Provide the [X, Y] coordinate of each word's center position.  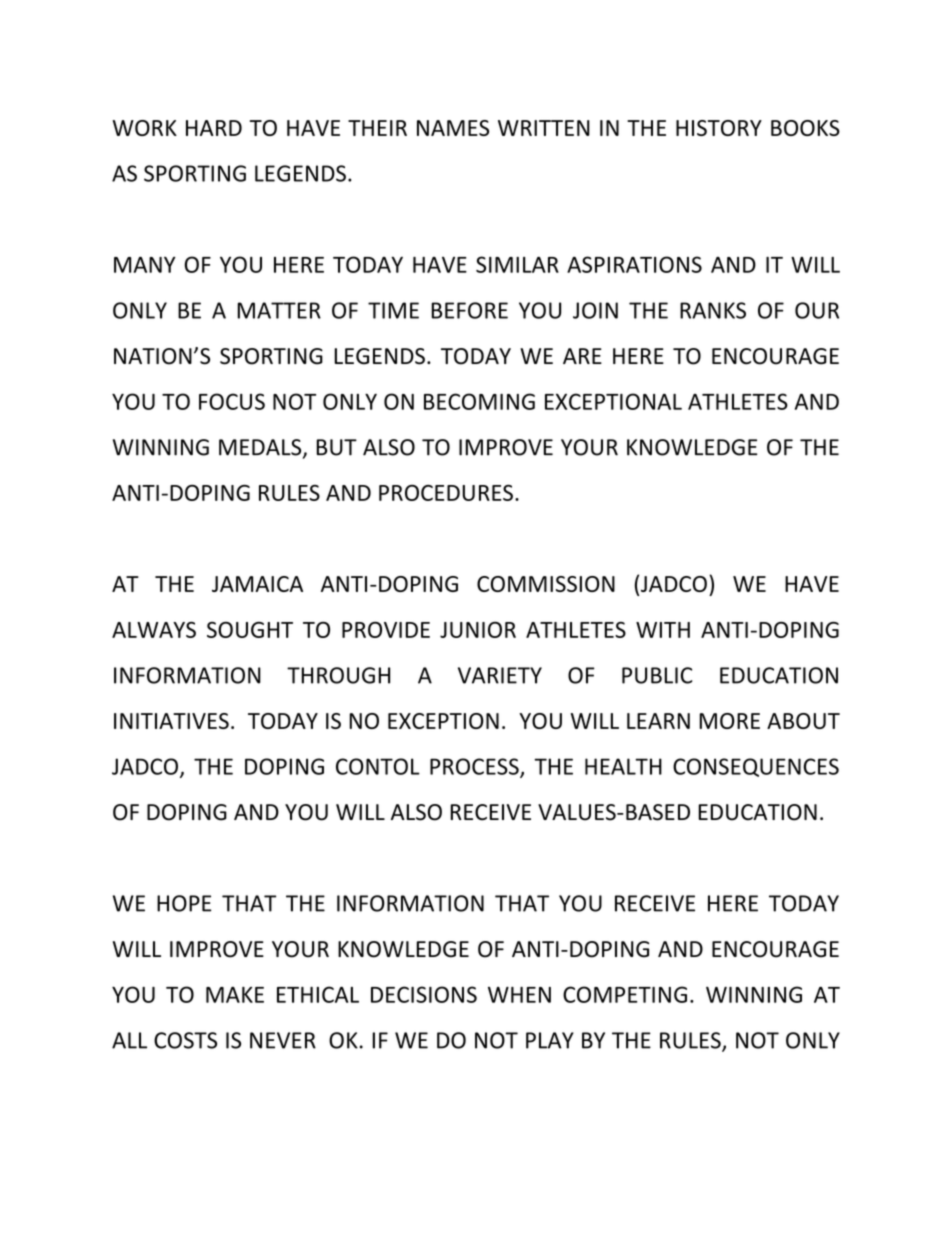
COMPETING [625, 994]
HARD [214, 128]
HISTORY [719, 128]
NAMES [453, 128]
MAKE [235, 995]
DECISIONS [424, 994]
